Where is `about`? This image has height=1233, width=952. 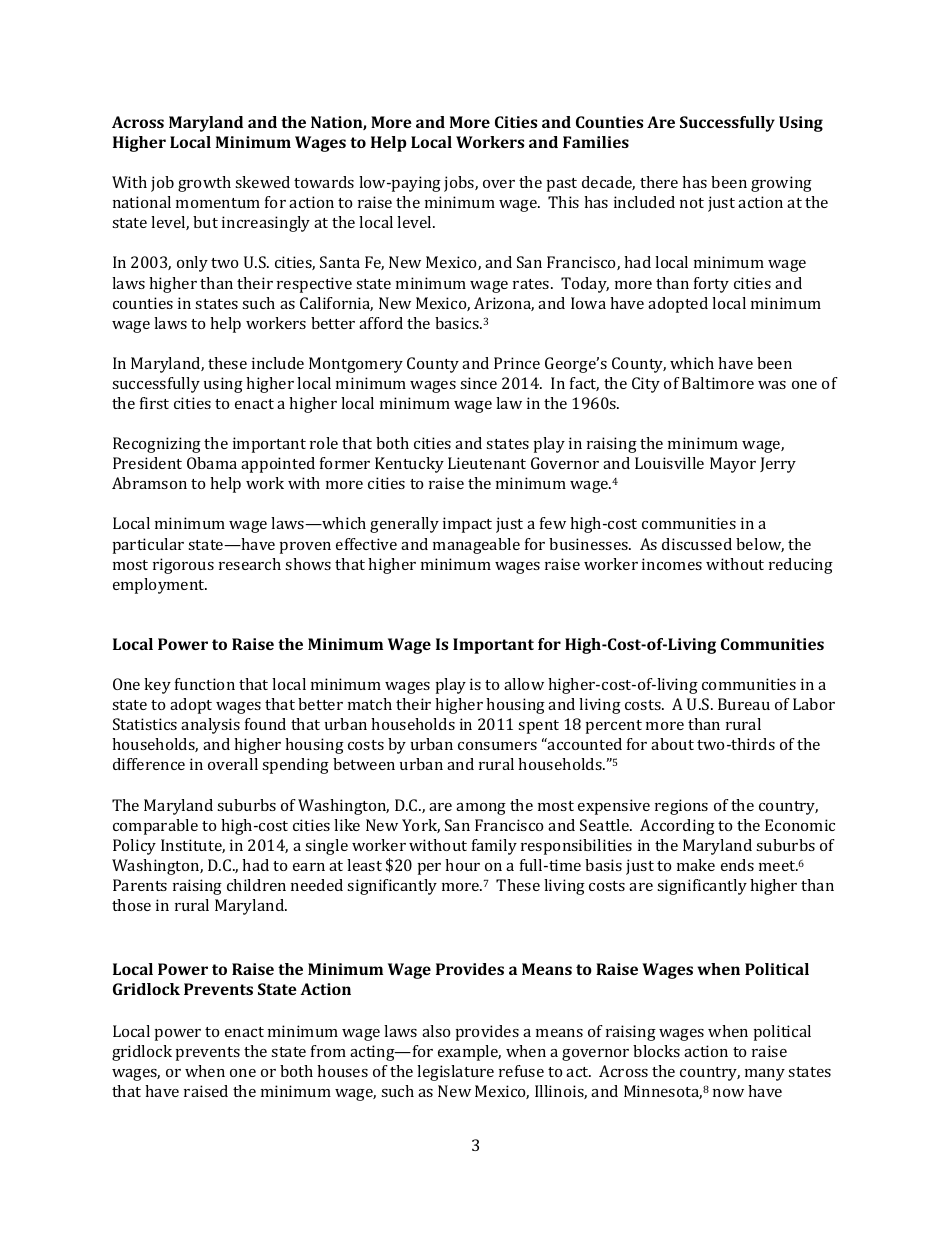 about is located at coordinates (672, 744).
